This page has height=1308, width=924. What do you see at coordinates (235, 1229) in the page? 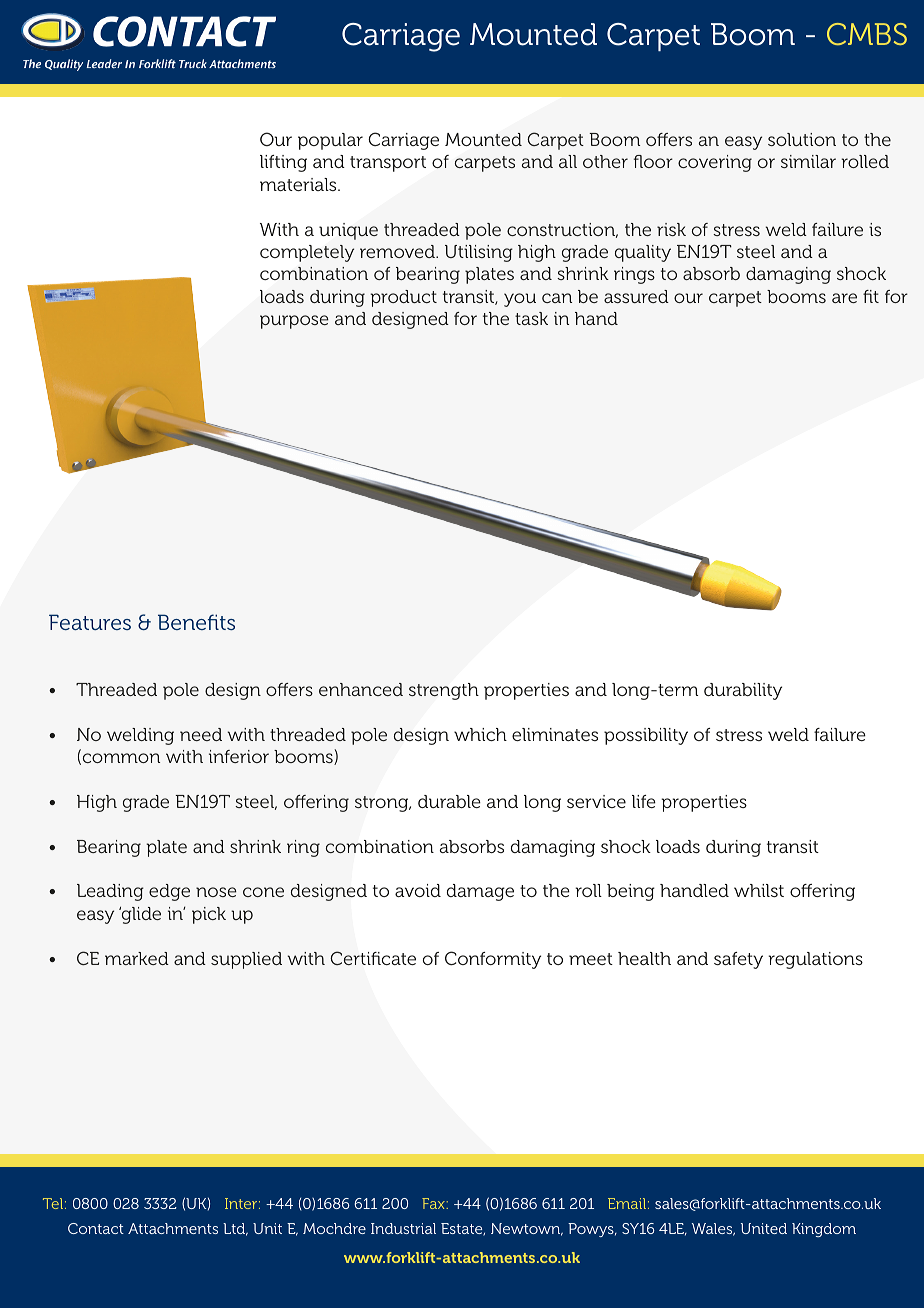
I see `Ltd` at bounding box center [235, 1229].
